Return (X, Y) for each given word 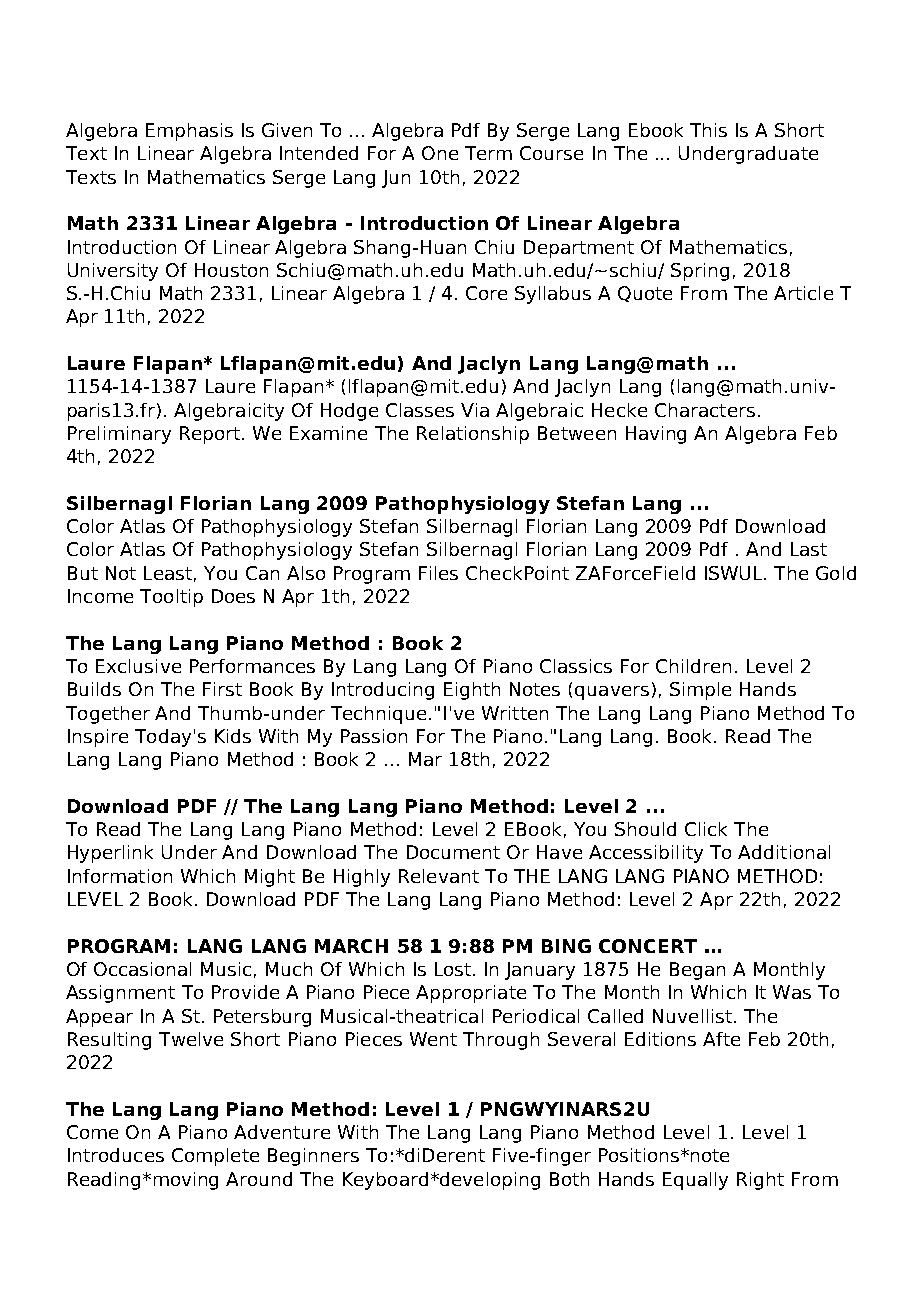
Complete (215, 1157)
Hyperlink (110, 854)
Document (453, 852)
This (708, 130)
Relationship (473, 435)
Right (760, 1181)
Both (569, 1179)
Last (809, 549)
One (440, 153)
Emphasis (189, 132)
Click (706, 829)
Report (210, 435)
